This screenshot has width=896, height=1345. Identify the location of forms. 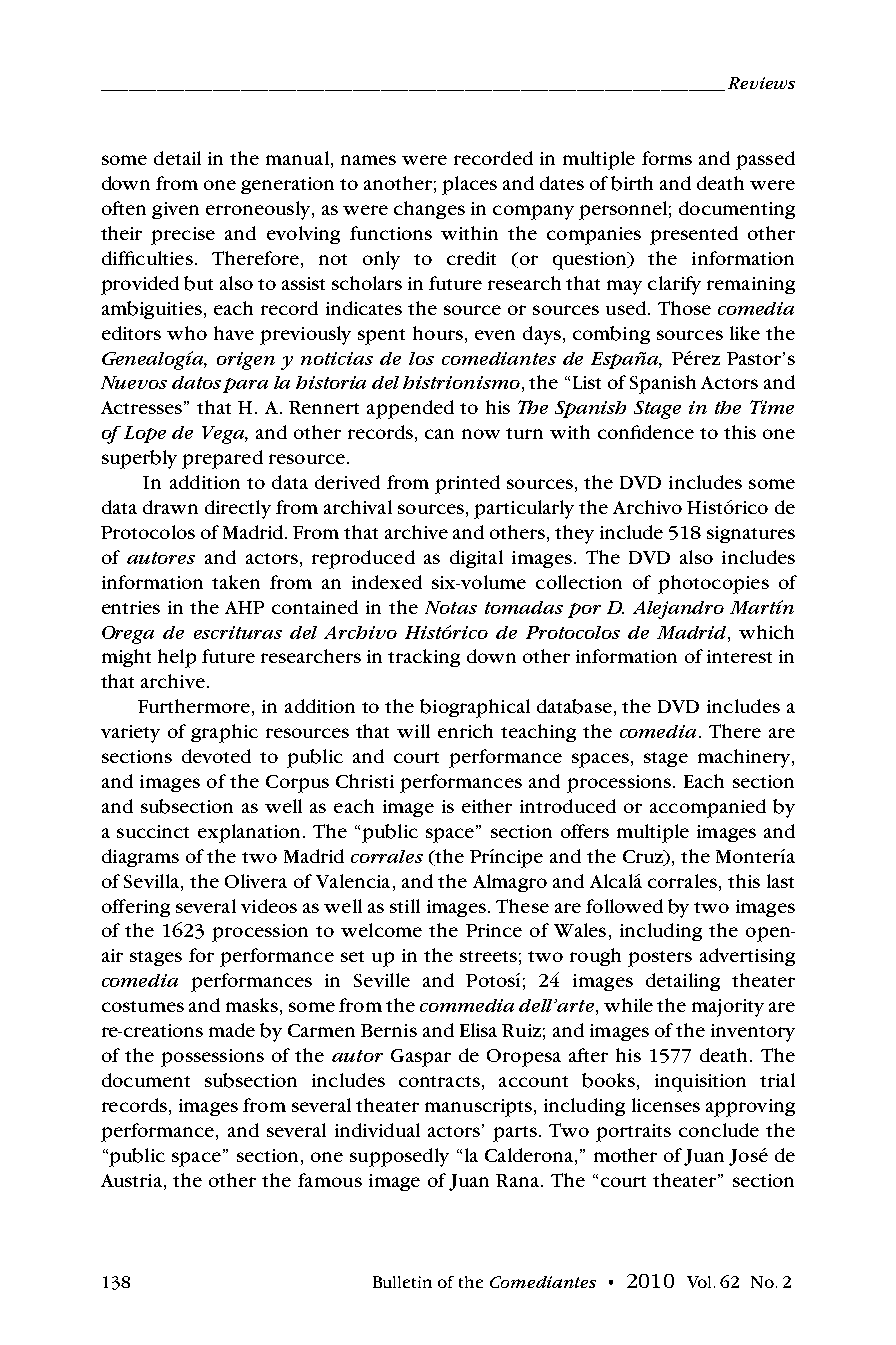
(667, 158).
